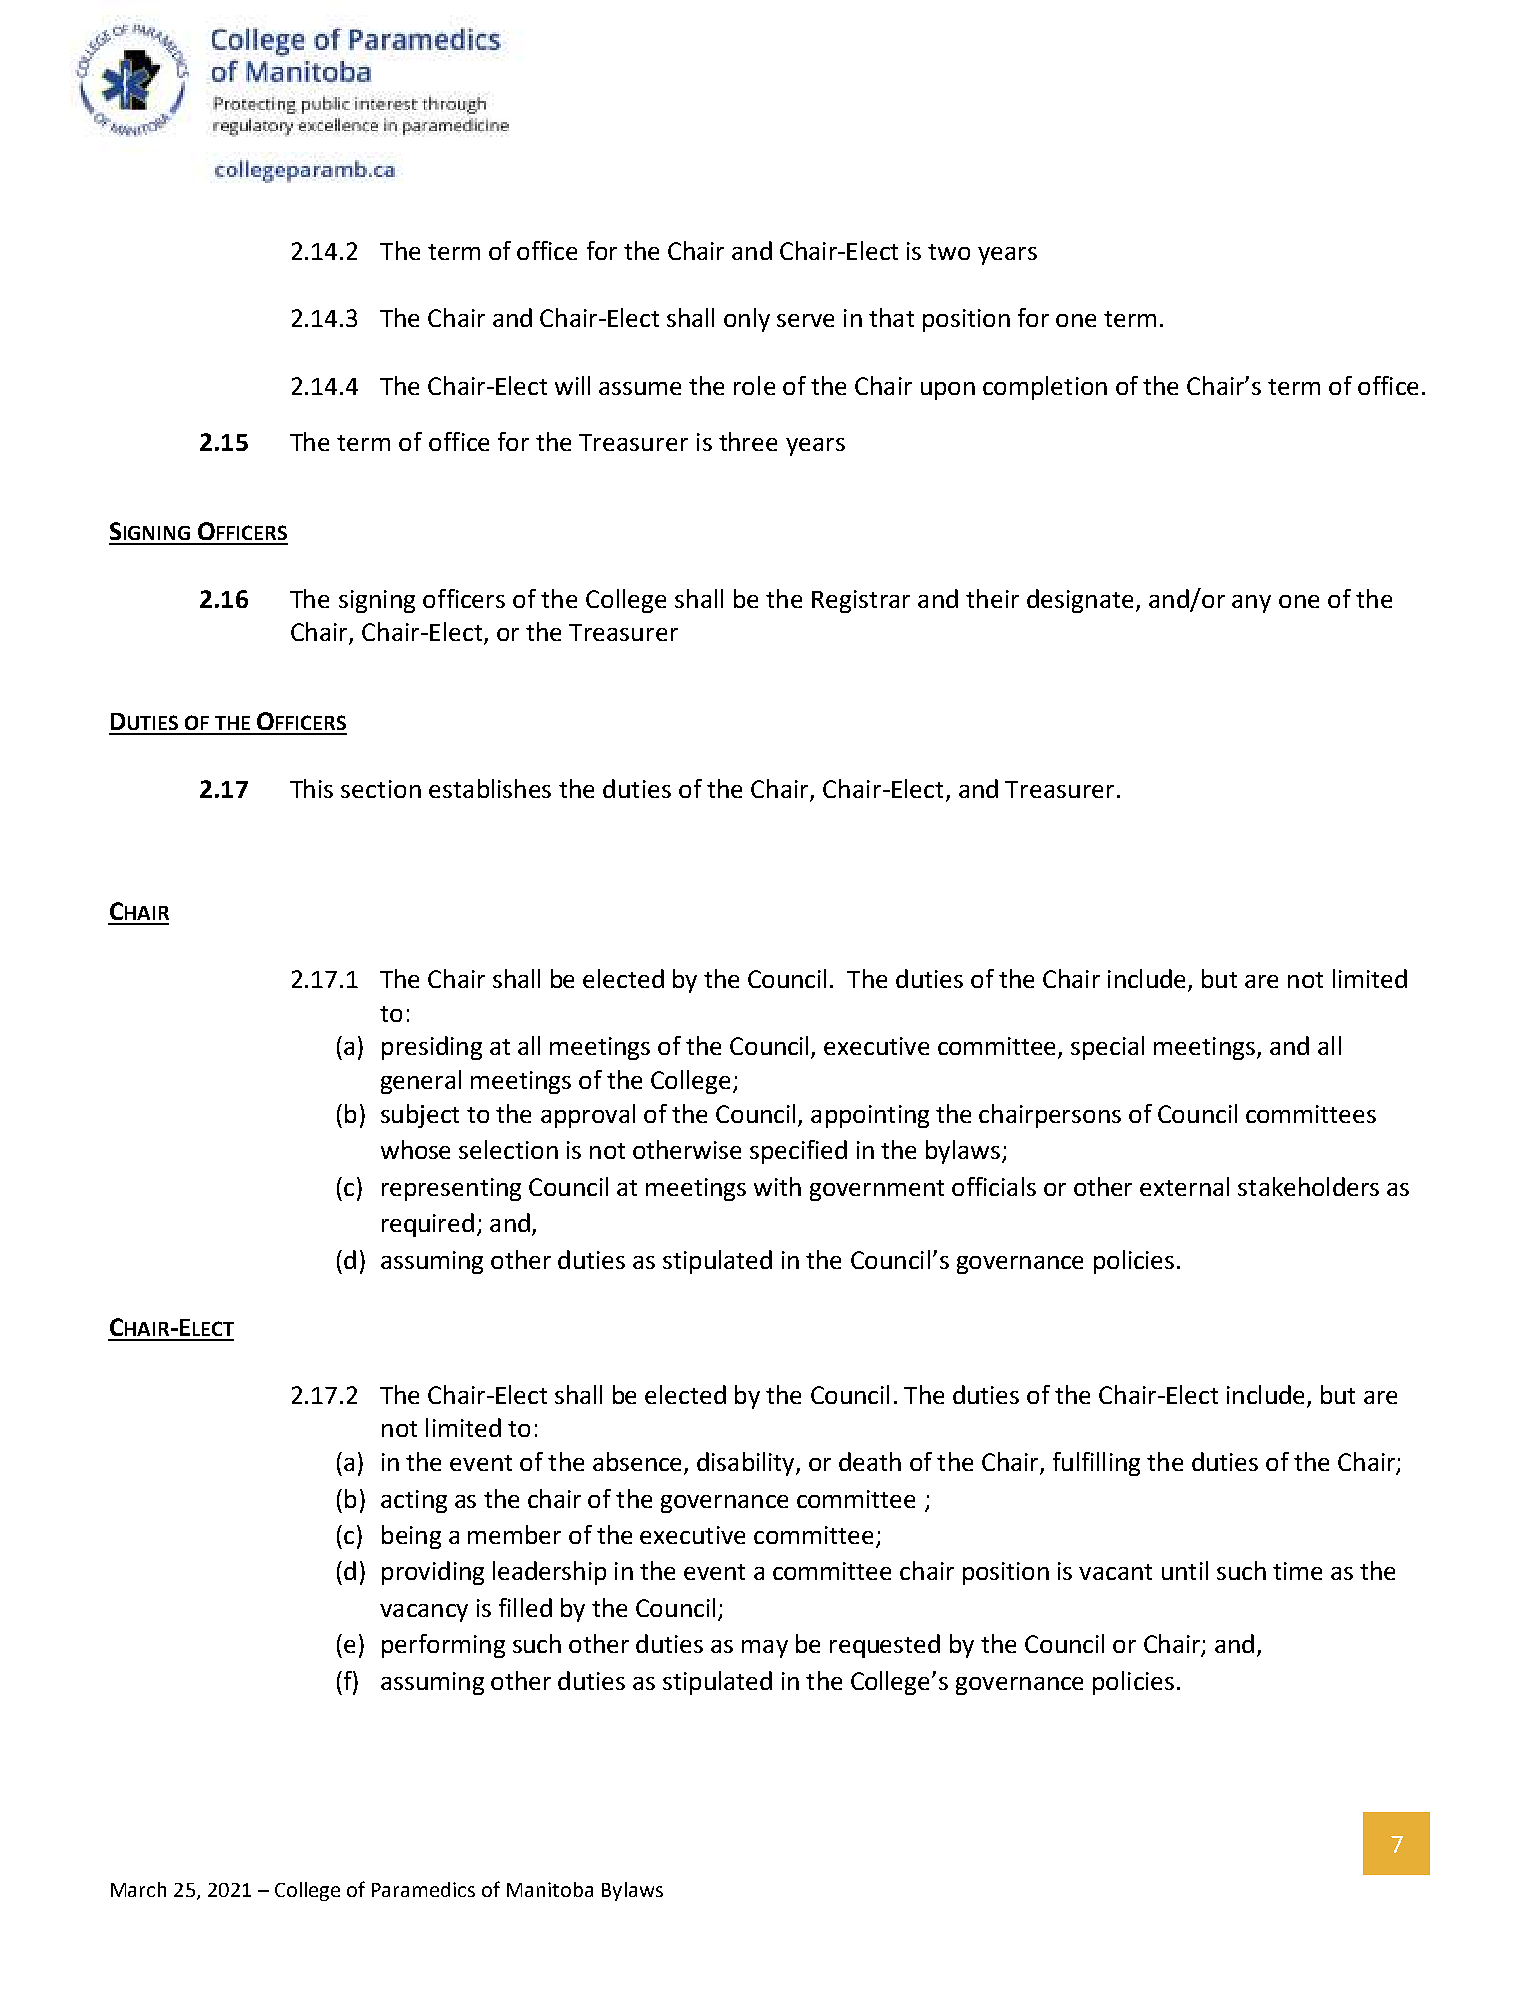 The height and width of the screenshot is (1991, 1538). Describe the element at coordinates (572, 385) in the screenshot. I see `will` at that location.
